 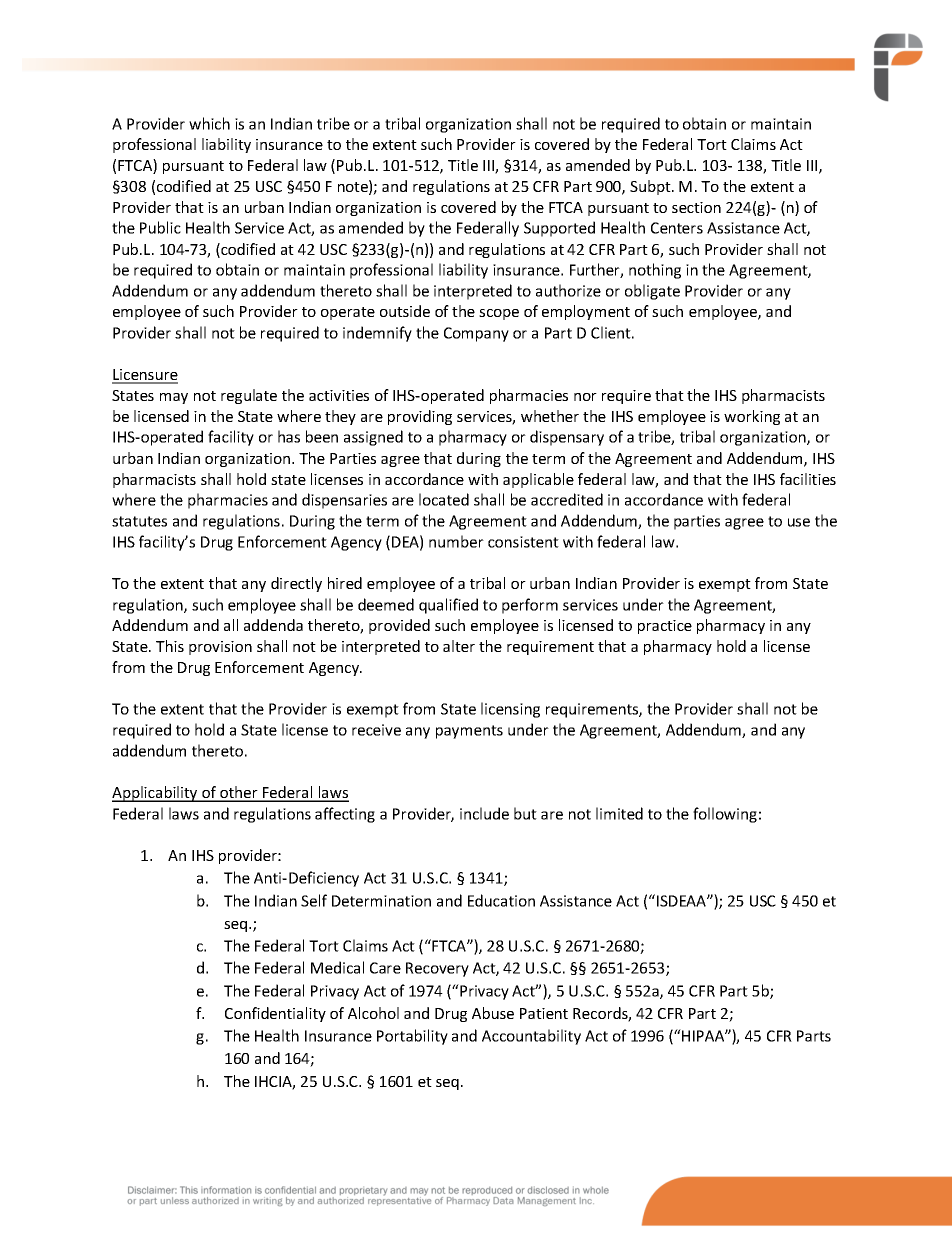 What do you see at coordinates (559, 229) in the screenshot?
I see `Supported` at bounding box center [559, 229].
